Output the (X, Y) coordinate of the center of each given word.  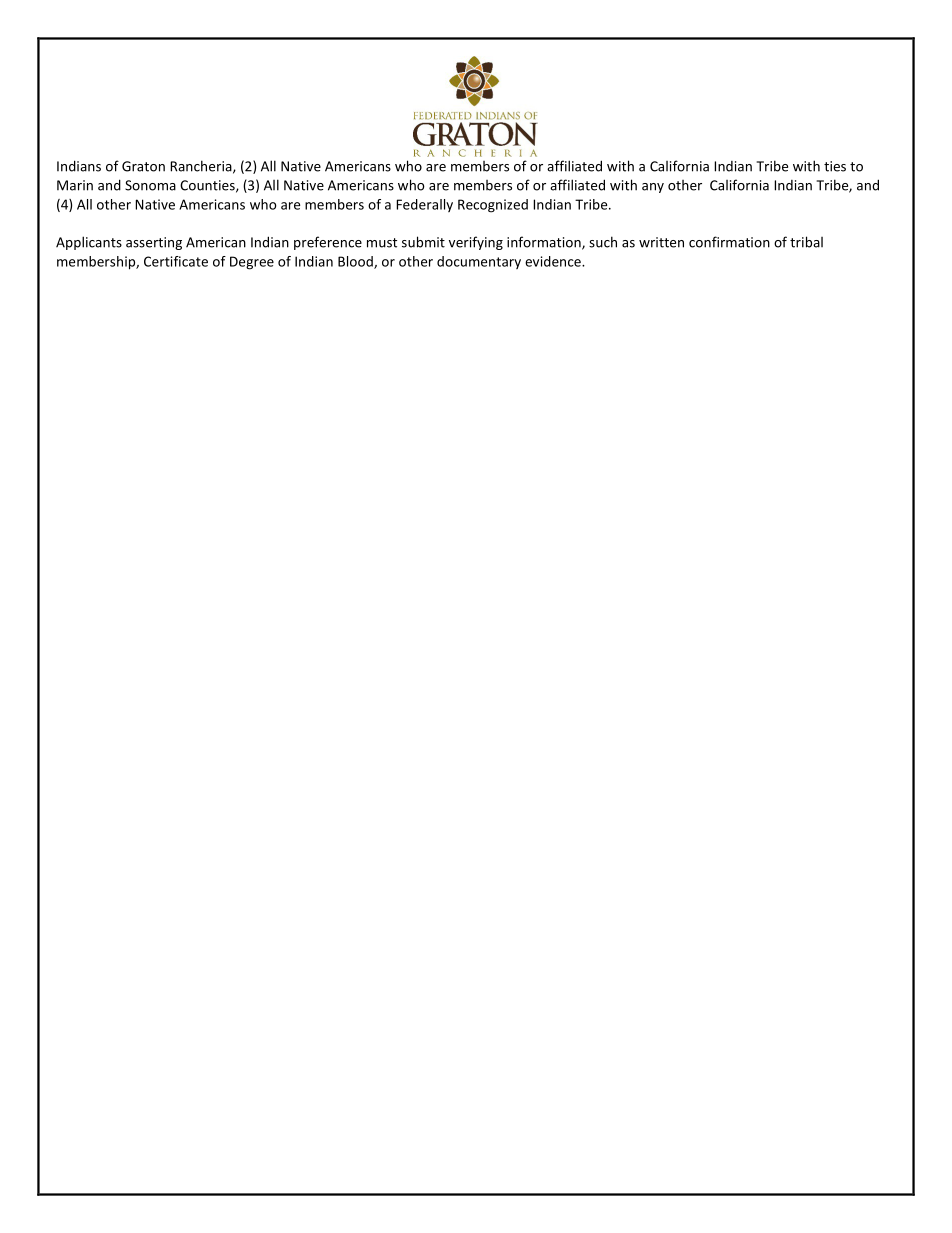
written (661, 242)
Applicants (89, 243)
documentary (479, 262)
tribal (806, 242)
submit (423, 242)
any (653, 188)
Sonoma (150, 185)
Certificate (176, 261)
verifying (476, 243)
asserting (154, 243)
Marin (75, 185)
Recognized (493, 206)
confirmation (729, 242)
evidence (554, 261)
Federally (424, 205)
